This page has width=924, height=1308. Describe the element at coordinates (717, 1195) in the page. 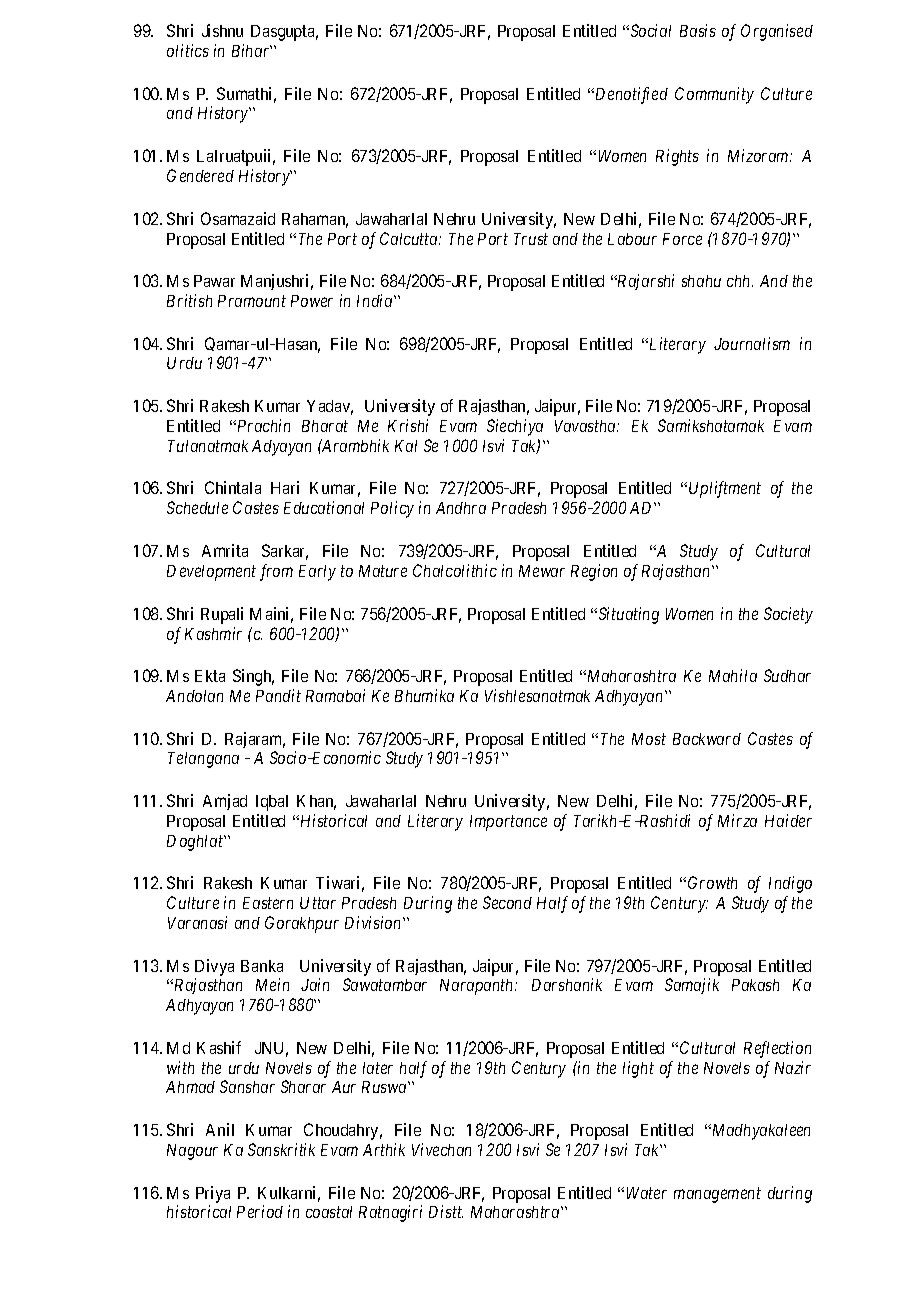

I see `management` at that location.
